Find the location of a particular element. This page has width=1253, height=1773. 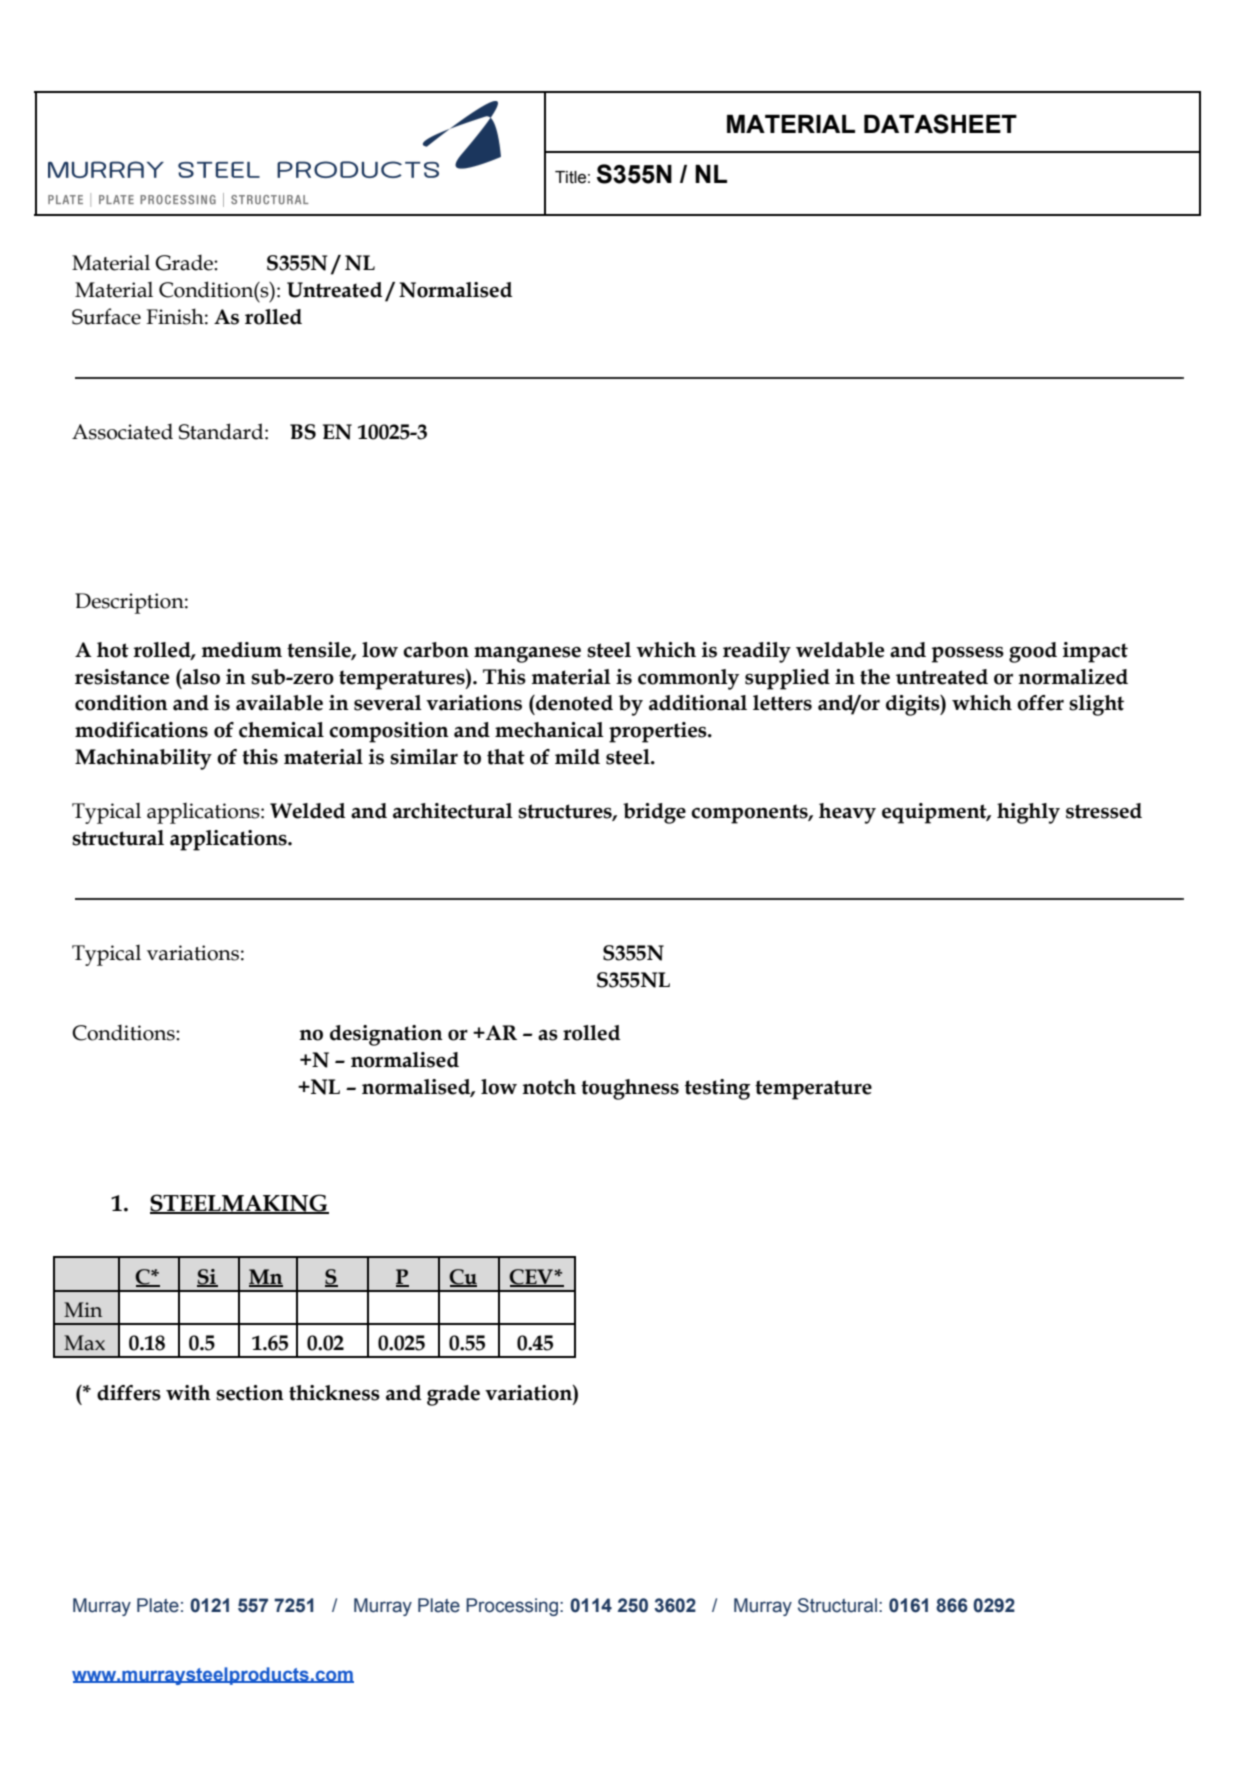

DATASHEET is located at coordinates (940, 124).
